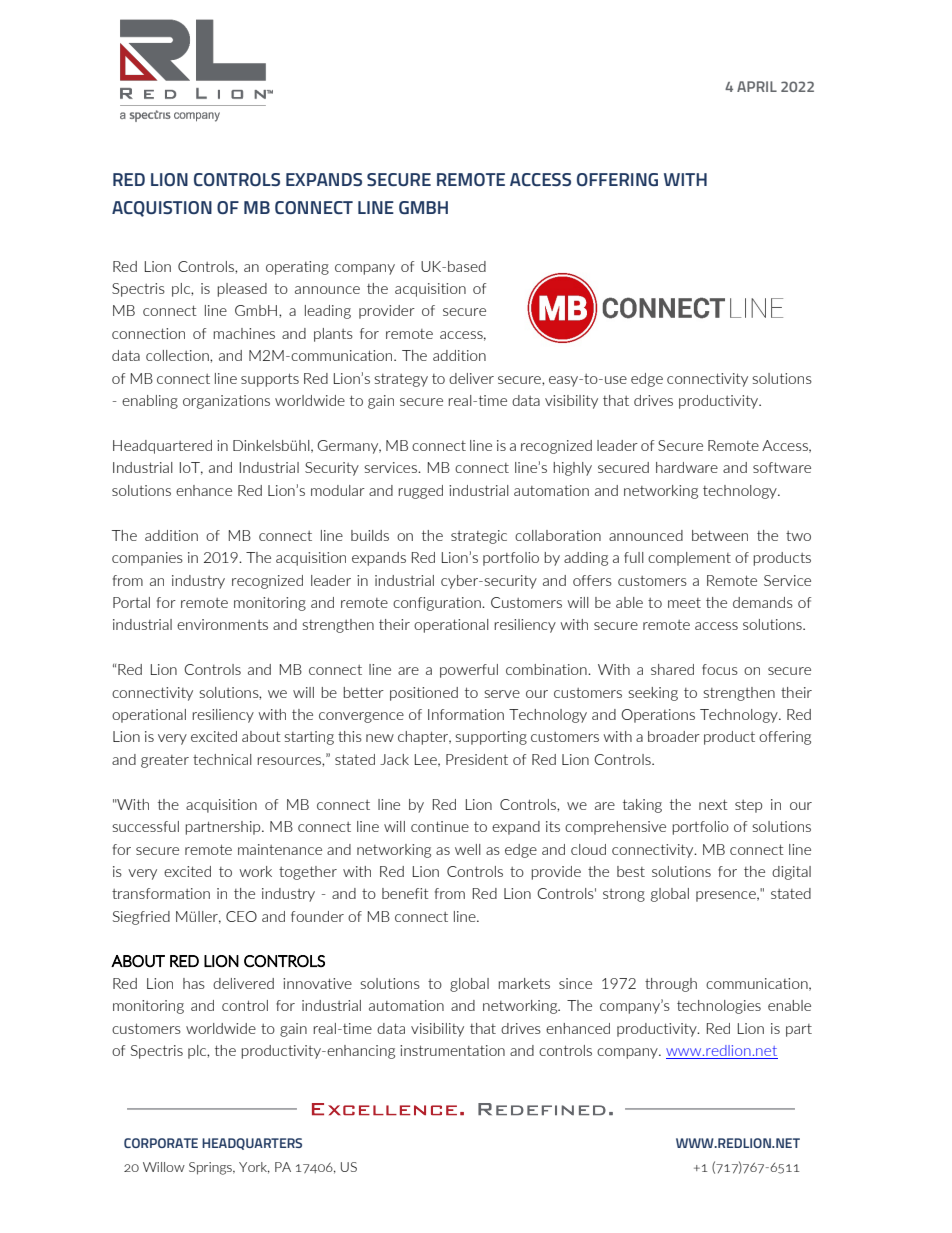  Describe the element at coordinates (211, 1168) in the screenshot. I see `Springs` at that location.
